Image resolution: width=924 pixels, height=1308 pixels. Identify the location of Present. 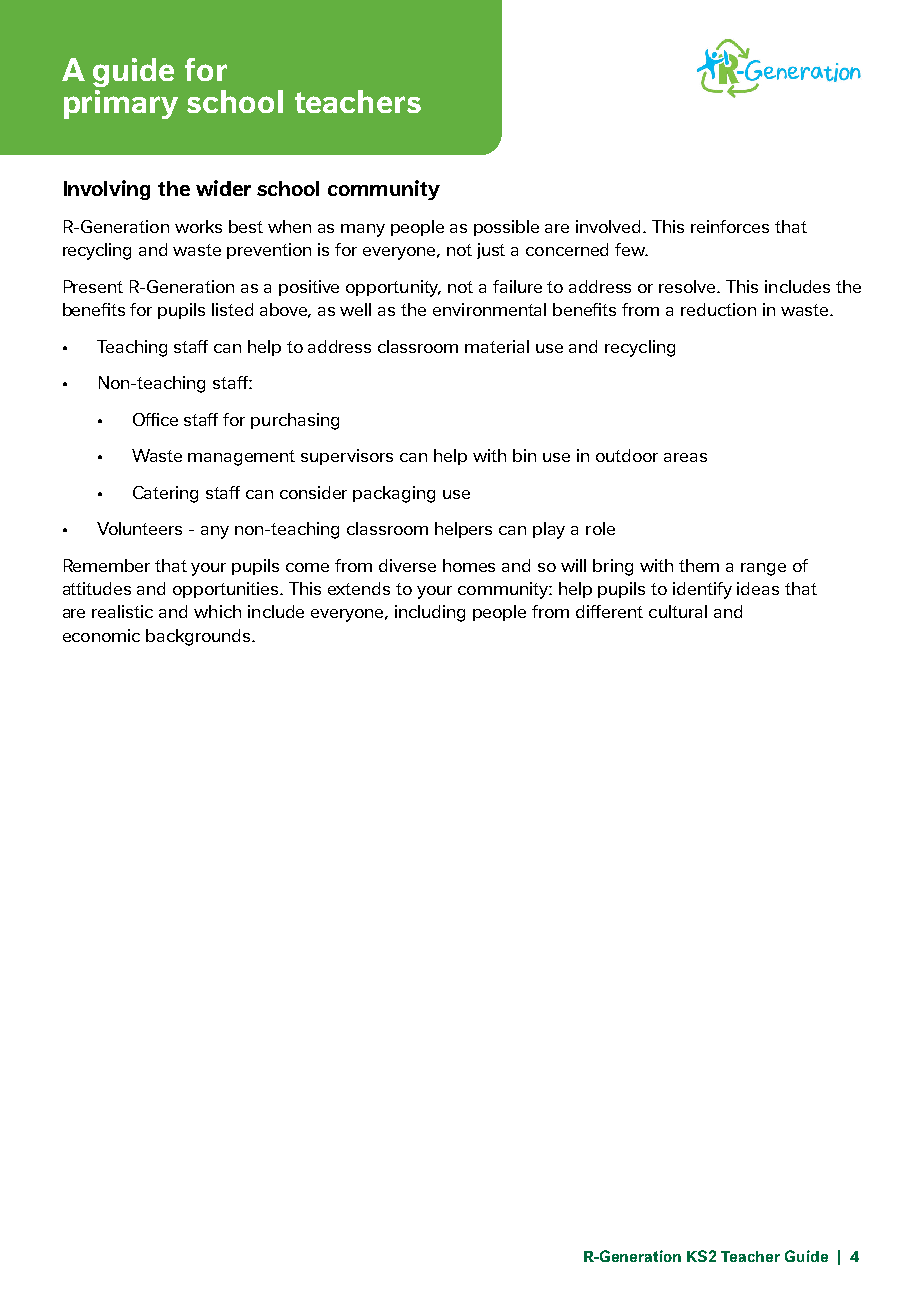
(93, 286).
